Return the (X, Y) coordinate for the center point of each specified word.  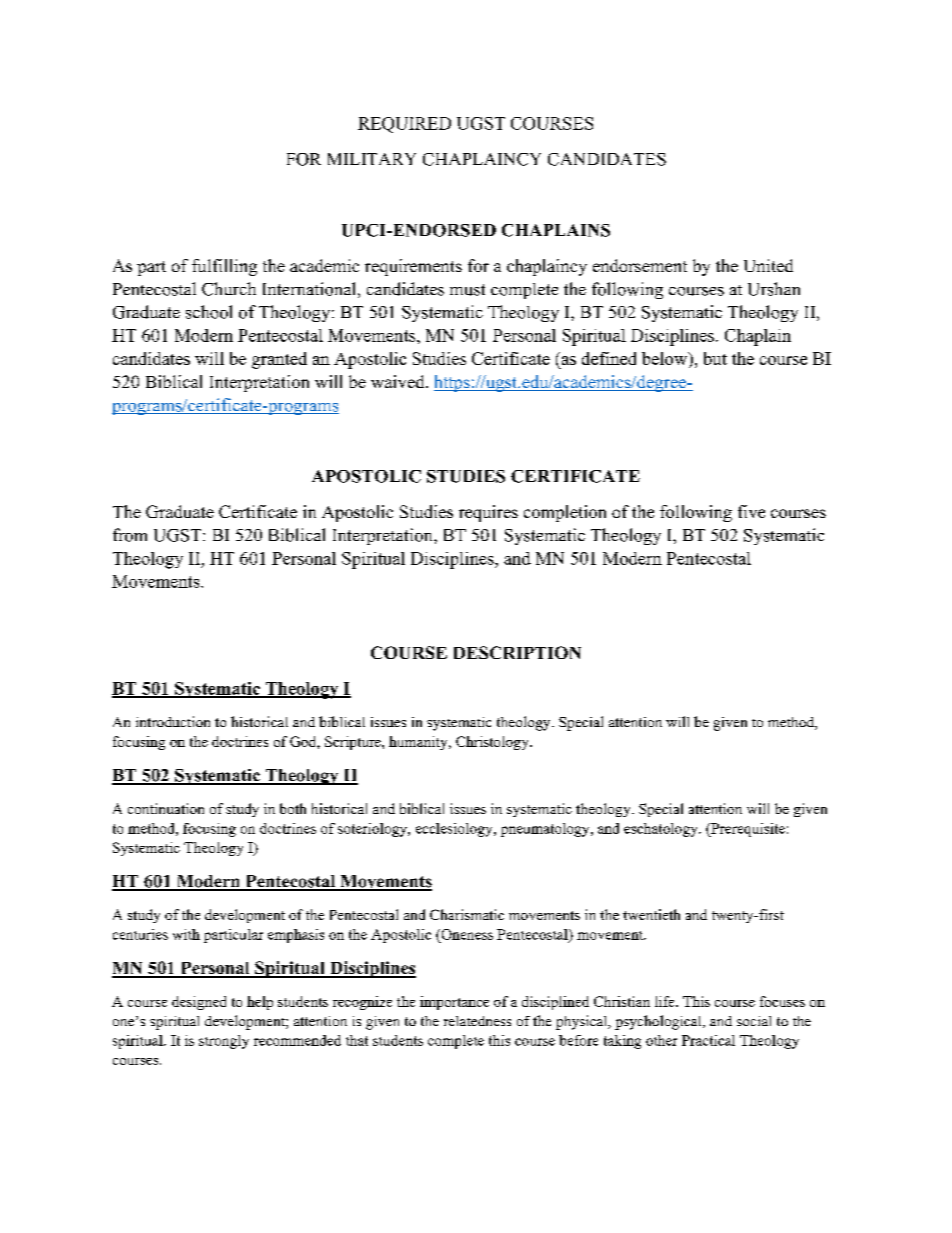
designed (199, 1003)
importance (454, 1003)
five (751, 511)
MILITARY (372, 159)
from (130, 535)
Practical (708, 1040)
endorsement (640, 265)
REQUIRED (404, 125)
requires (488, 513)
